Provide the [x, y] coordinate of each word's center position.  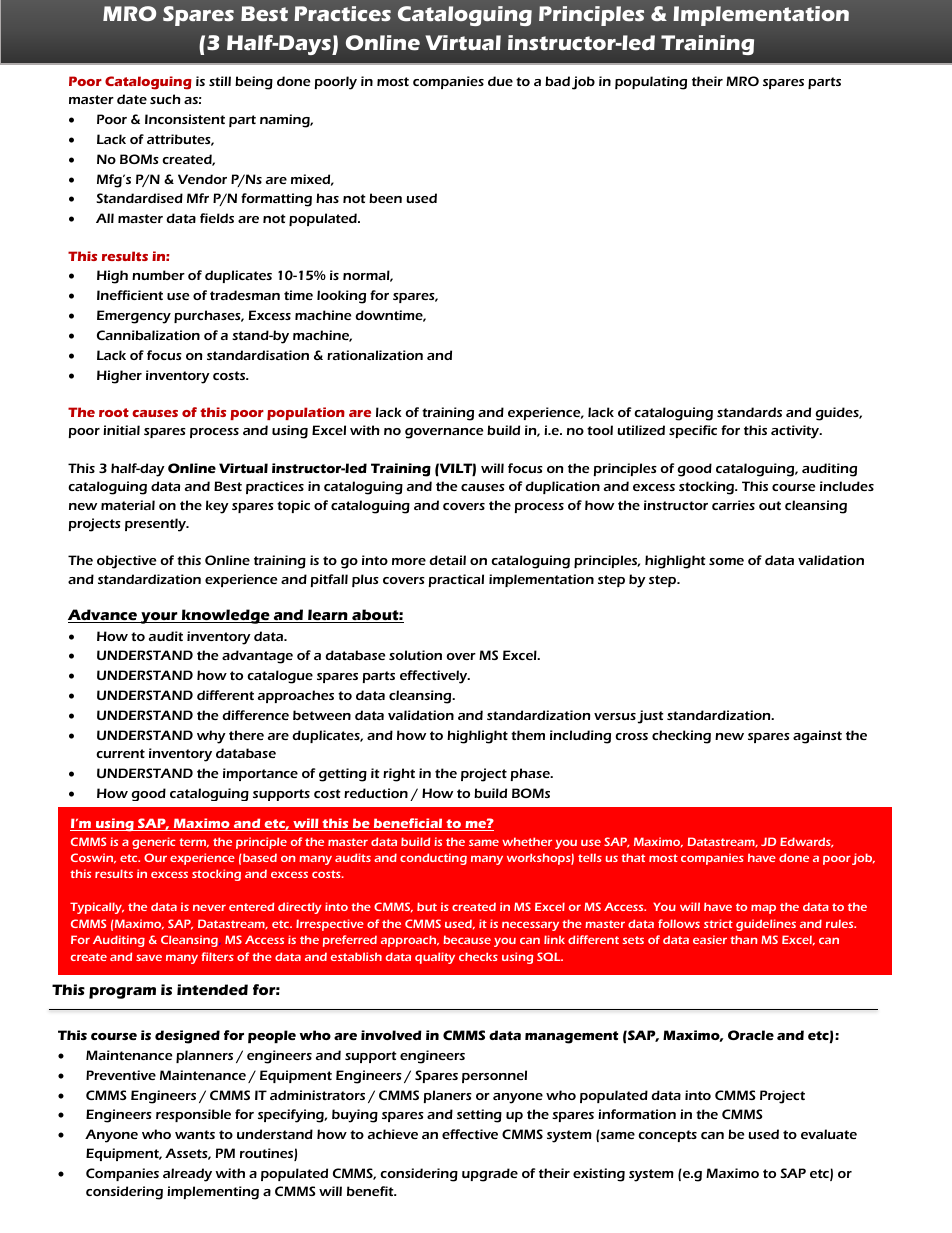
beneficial [408, 824]
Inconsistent [185, 119]
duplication [562, 487]
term [194, 843]
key [217, 507]
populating [651, 83]
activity [796, 432]
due [500, 81]
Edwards [806, 842]
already [187, 1175]
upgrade [490, 1175]
